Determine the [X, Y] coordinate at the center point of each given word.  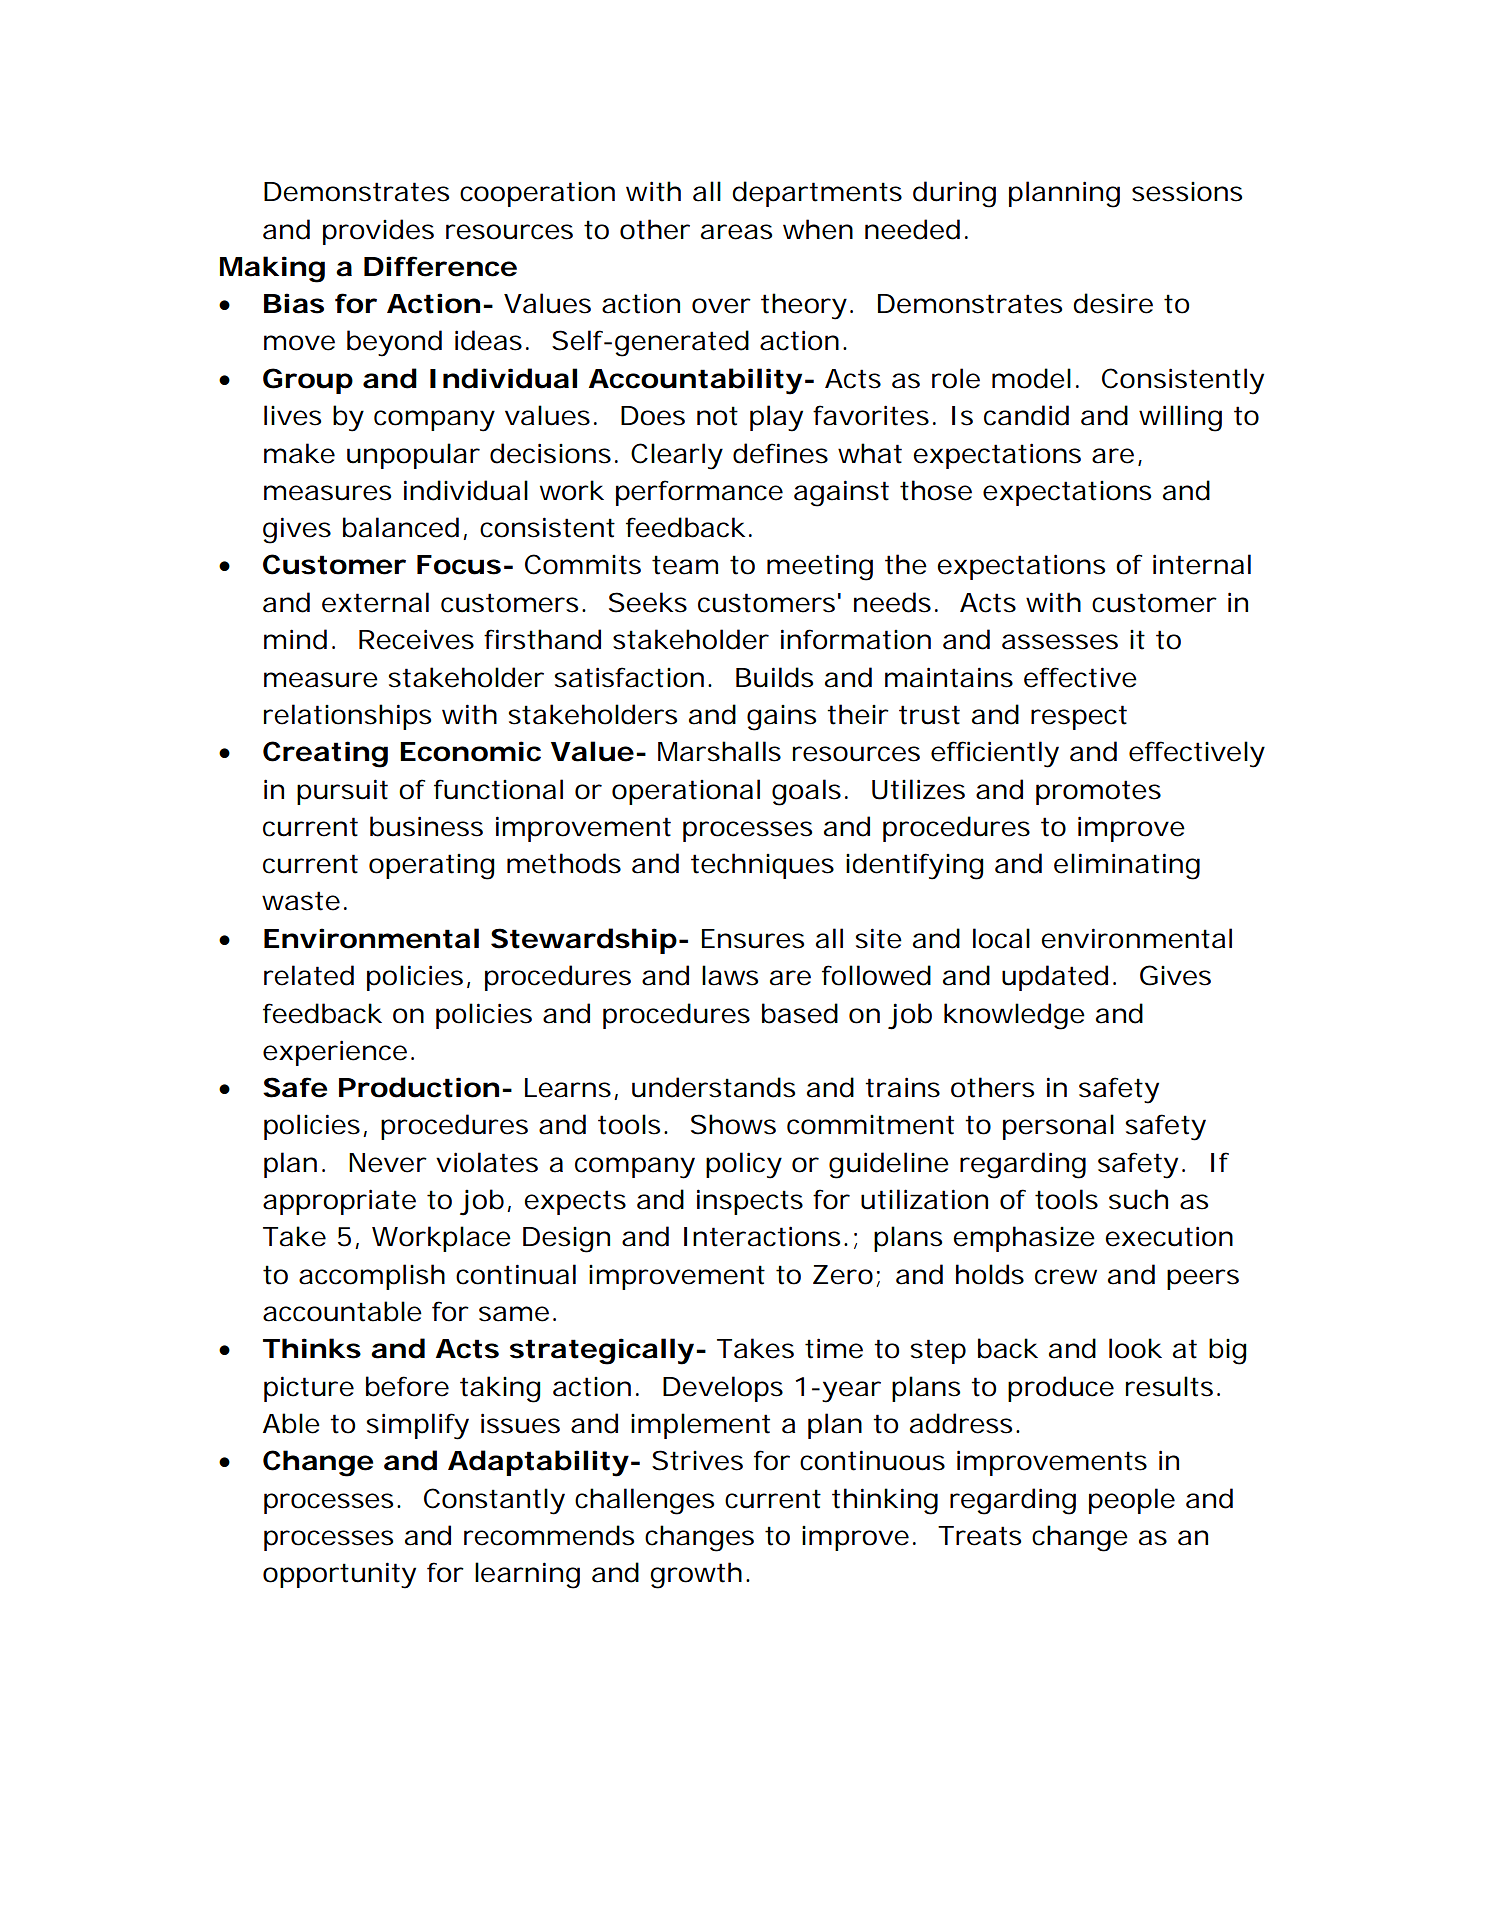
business [426, 826]
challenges [644, 1501]
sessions [1187, 192]
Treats [979, 1536]
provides [378, 232]
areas [736, 232]
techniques [762, 866]
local [1001, 938]
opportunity [339, 1575]
